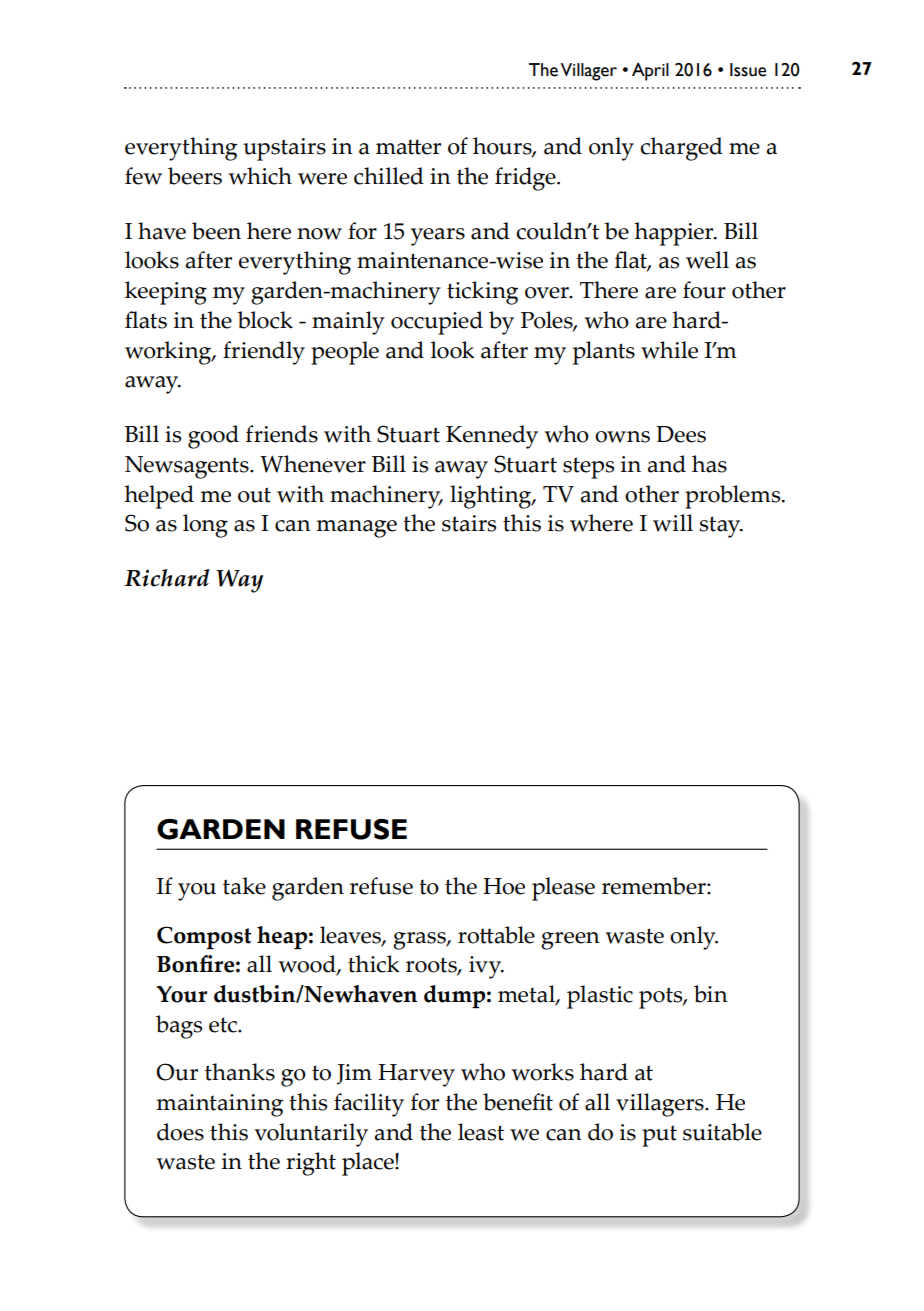 The height and width of the screenshot is (1311, 924). What do you see at coordinates (195, 176) in the screenshot?
I see `beers` at bounding box center [195, 176].
